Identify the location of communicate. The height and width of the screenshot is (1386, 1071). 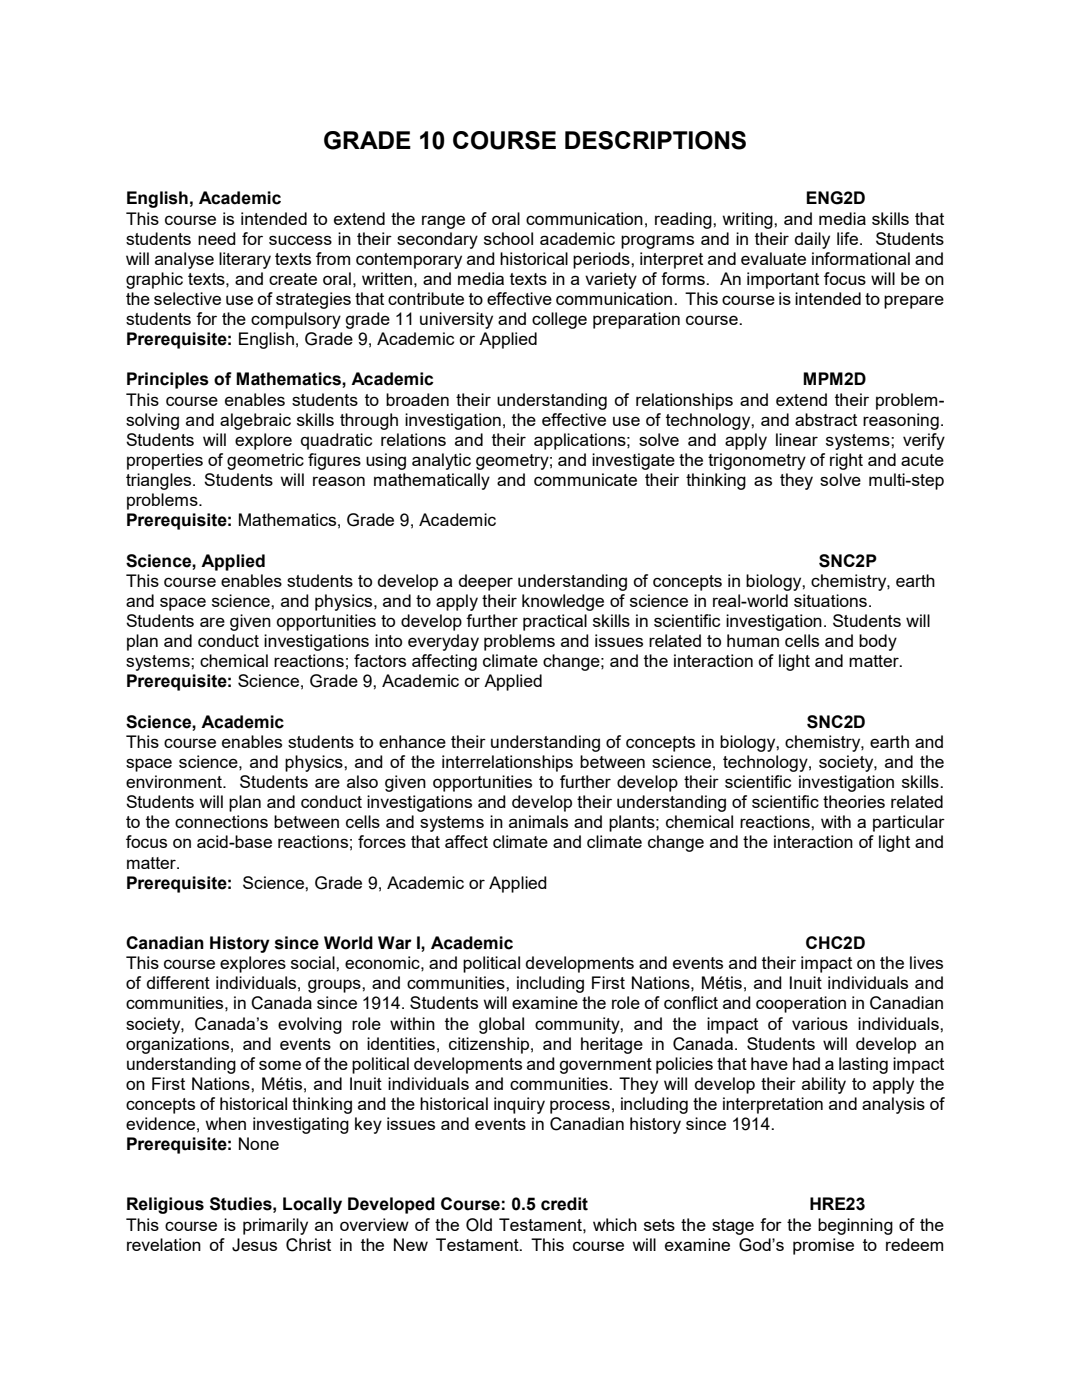
(585, 479).
